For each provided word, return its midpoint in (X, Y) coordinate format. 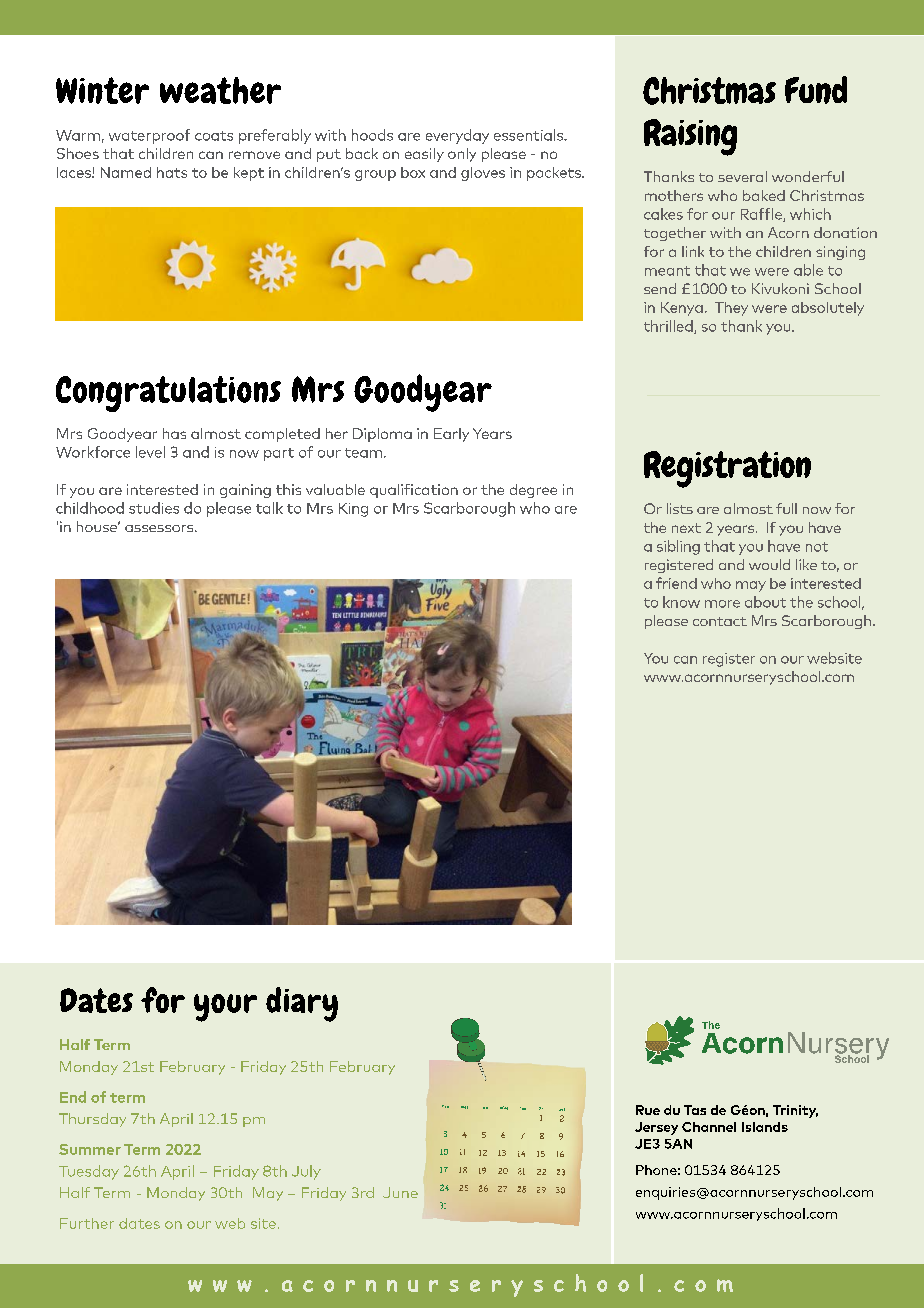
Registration (727, 469)
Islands (765, 1127)
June (400, 1192)
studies (154, 508)
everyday (457, 136)
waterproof (149, 136)
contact (720, 621)
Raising (690, 137)
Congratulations (168, 394)
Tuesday (89, 1172)
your (225, 1008)
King (353, 510)
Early (451, 435)
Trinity (795, 1111)
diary (302, 1004)
